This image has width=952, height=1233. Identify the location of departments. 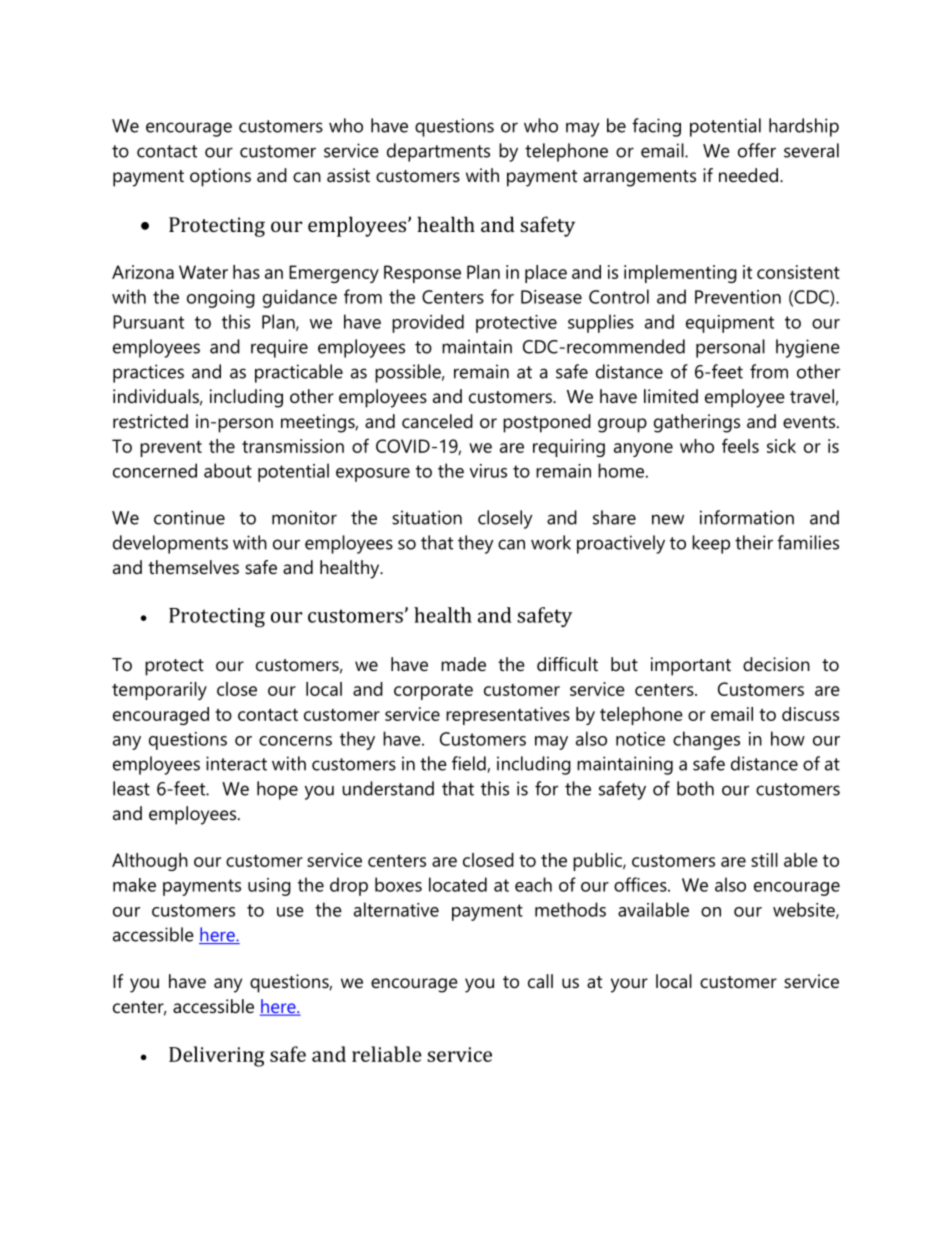
(438, 152).
